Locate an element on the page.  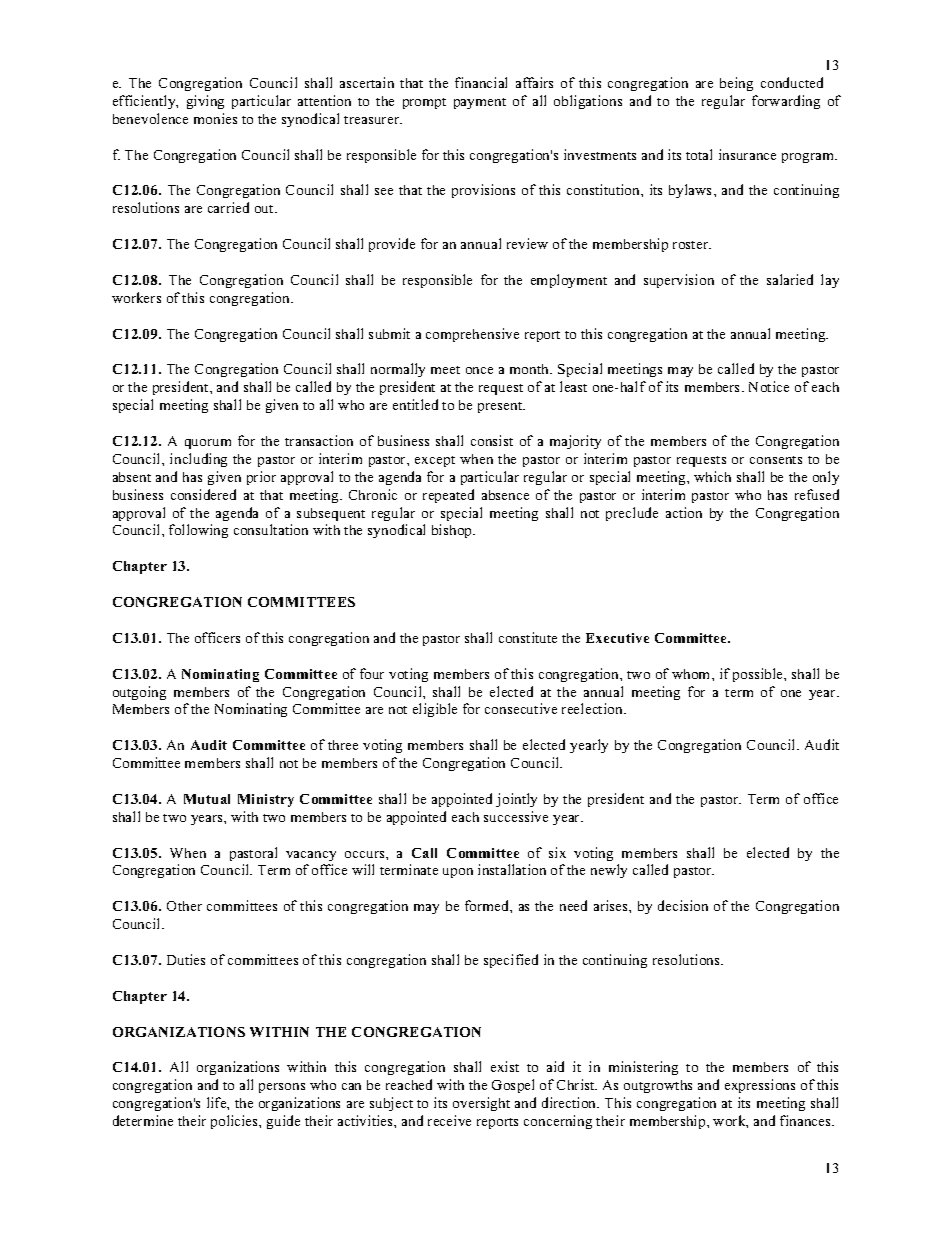
Notice is located at coordinates (769, 386).
